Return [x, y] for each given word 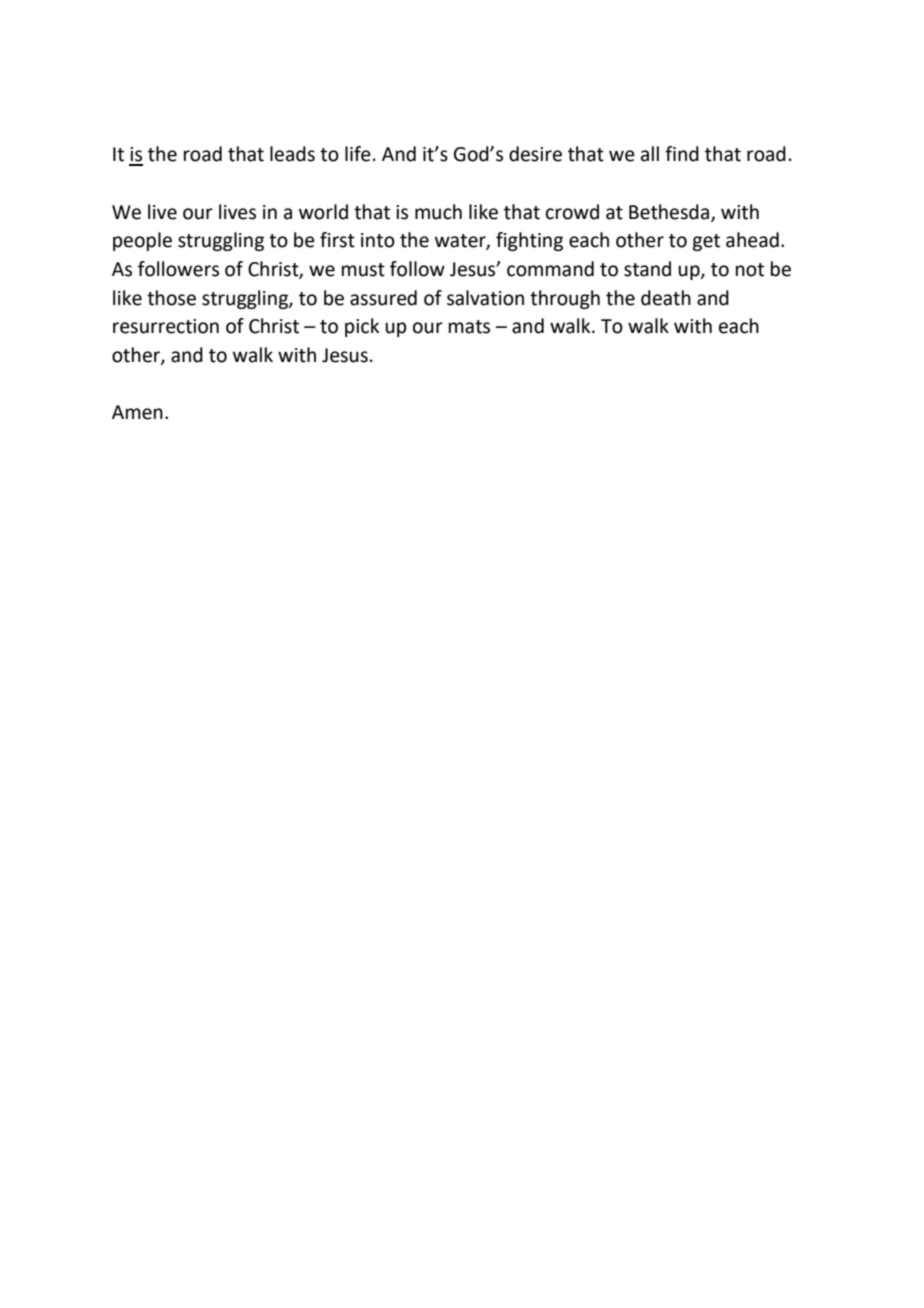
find [682, 154]
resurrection [166, 326]
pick [362, 327]
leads [292, 154]
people [142, 241]
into [378, 240]
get [706, 242]
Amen [137, 412]
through [565, 299]
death [666, 298]
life [358, 154]
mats [469, 327]
